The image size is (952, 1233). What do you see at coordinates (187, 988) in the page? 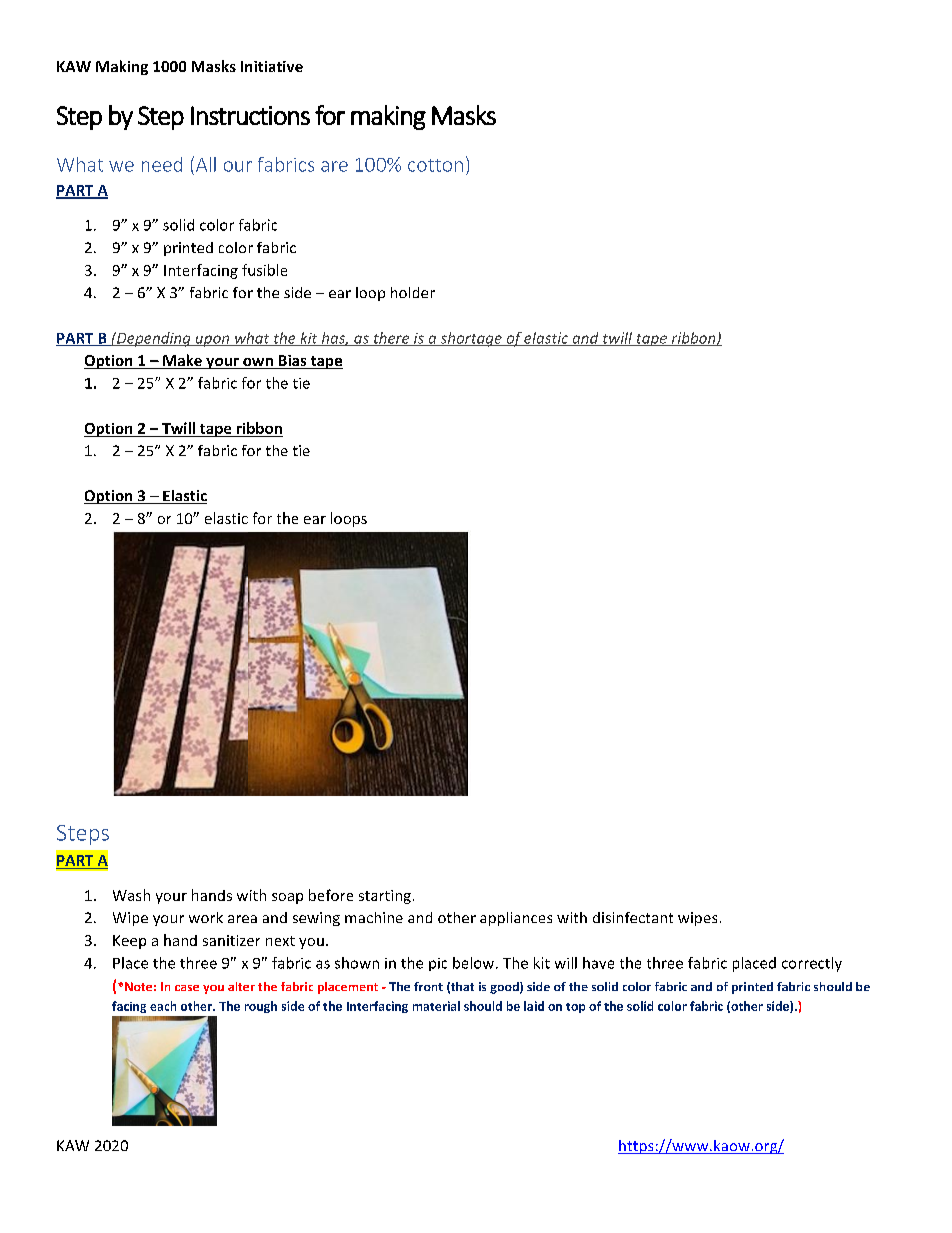
I see `case` at bounding box center [187, 988].
